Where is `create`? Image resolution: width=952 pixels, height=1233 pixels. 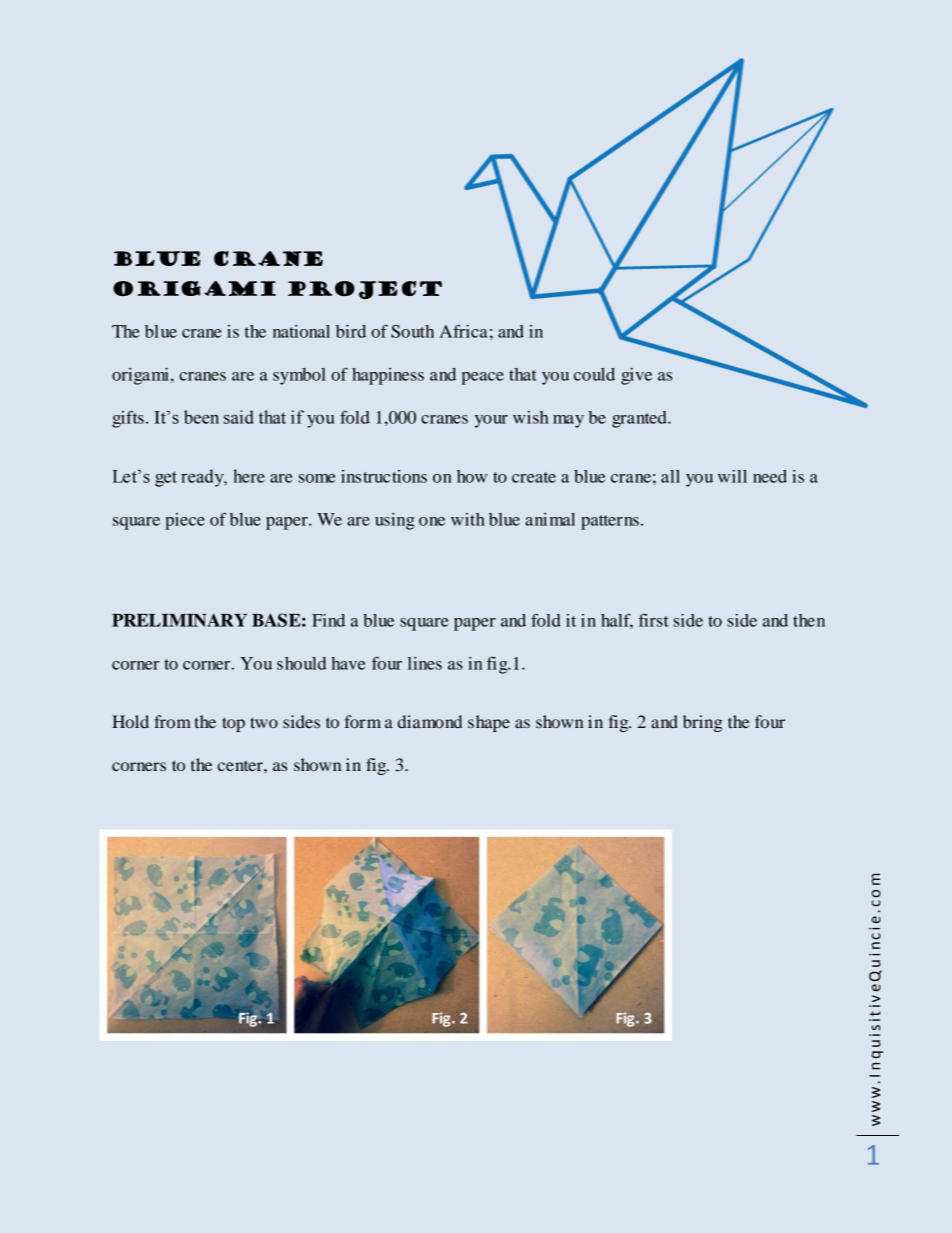
create is located at coordinates (534, 477).
